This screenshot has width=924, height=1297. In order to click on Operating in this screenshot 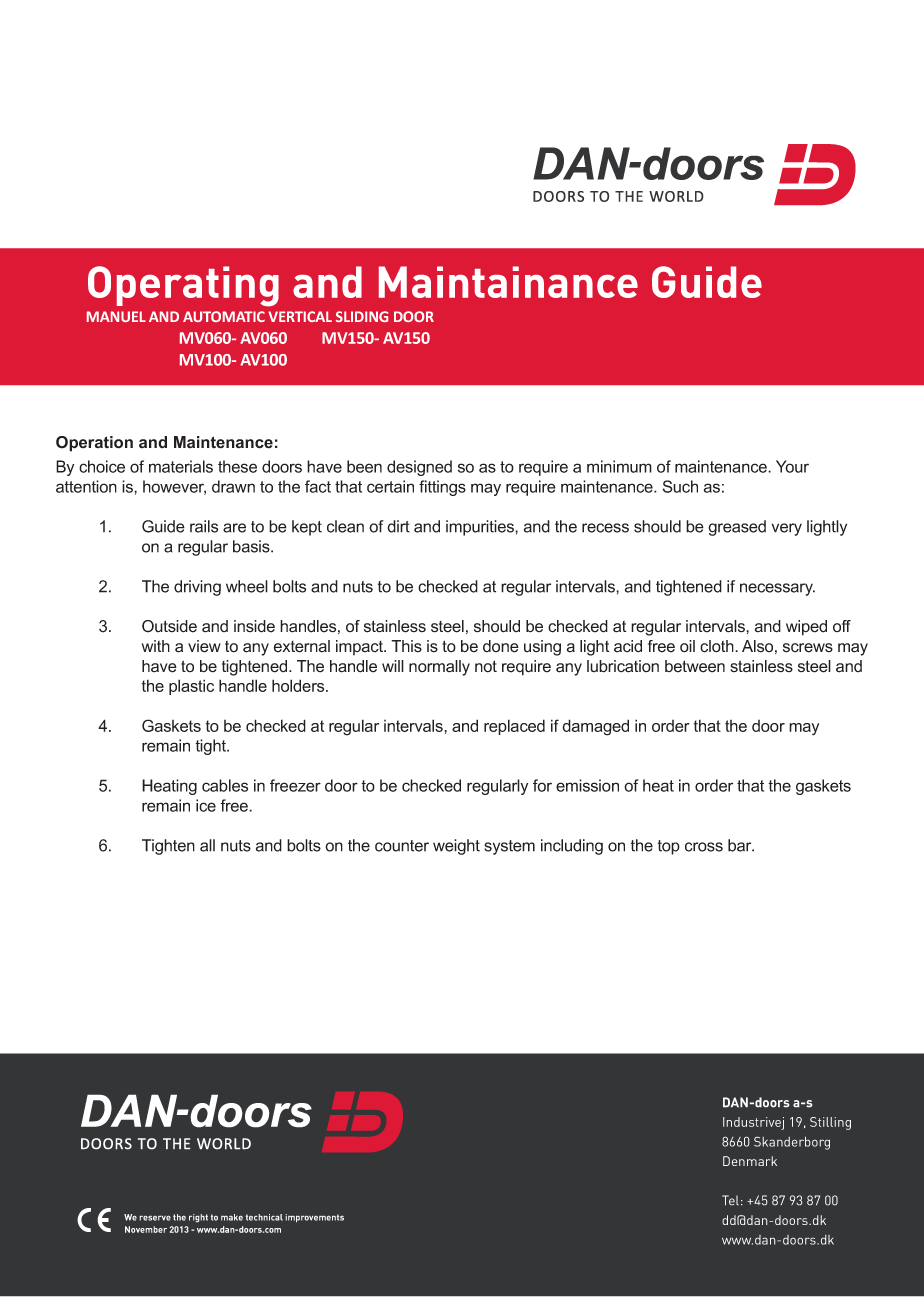, I will do `click(183, 286)`.
